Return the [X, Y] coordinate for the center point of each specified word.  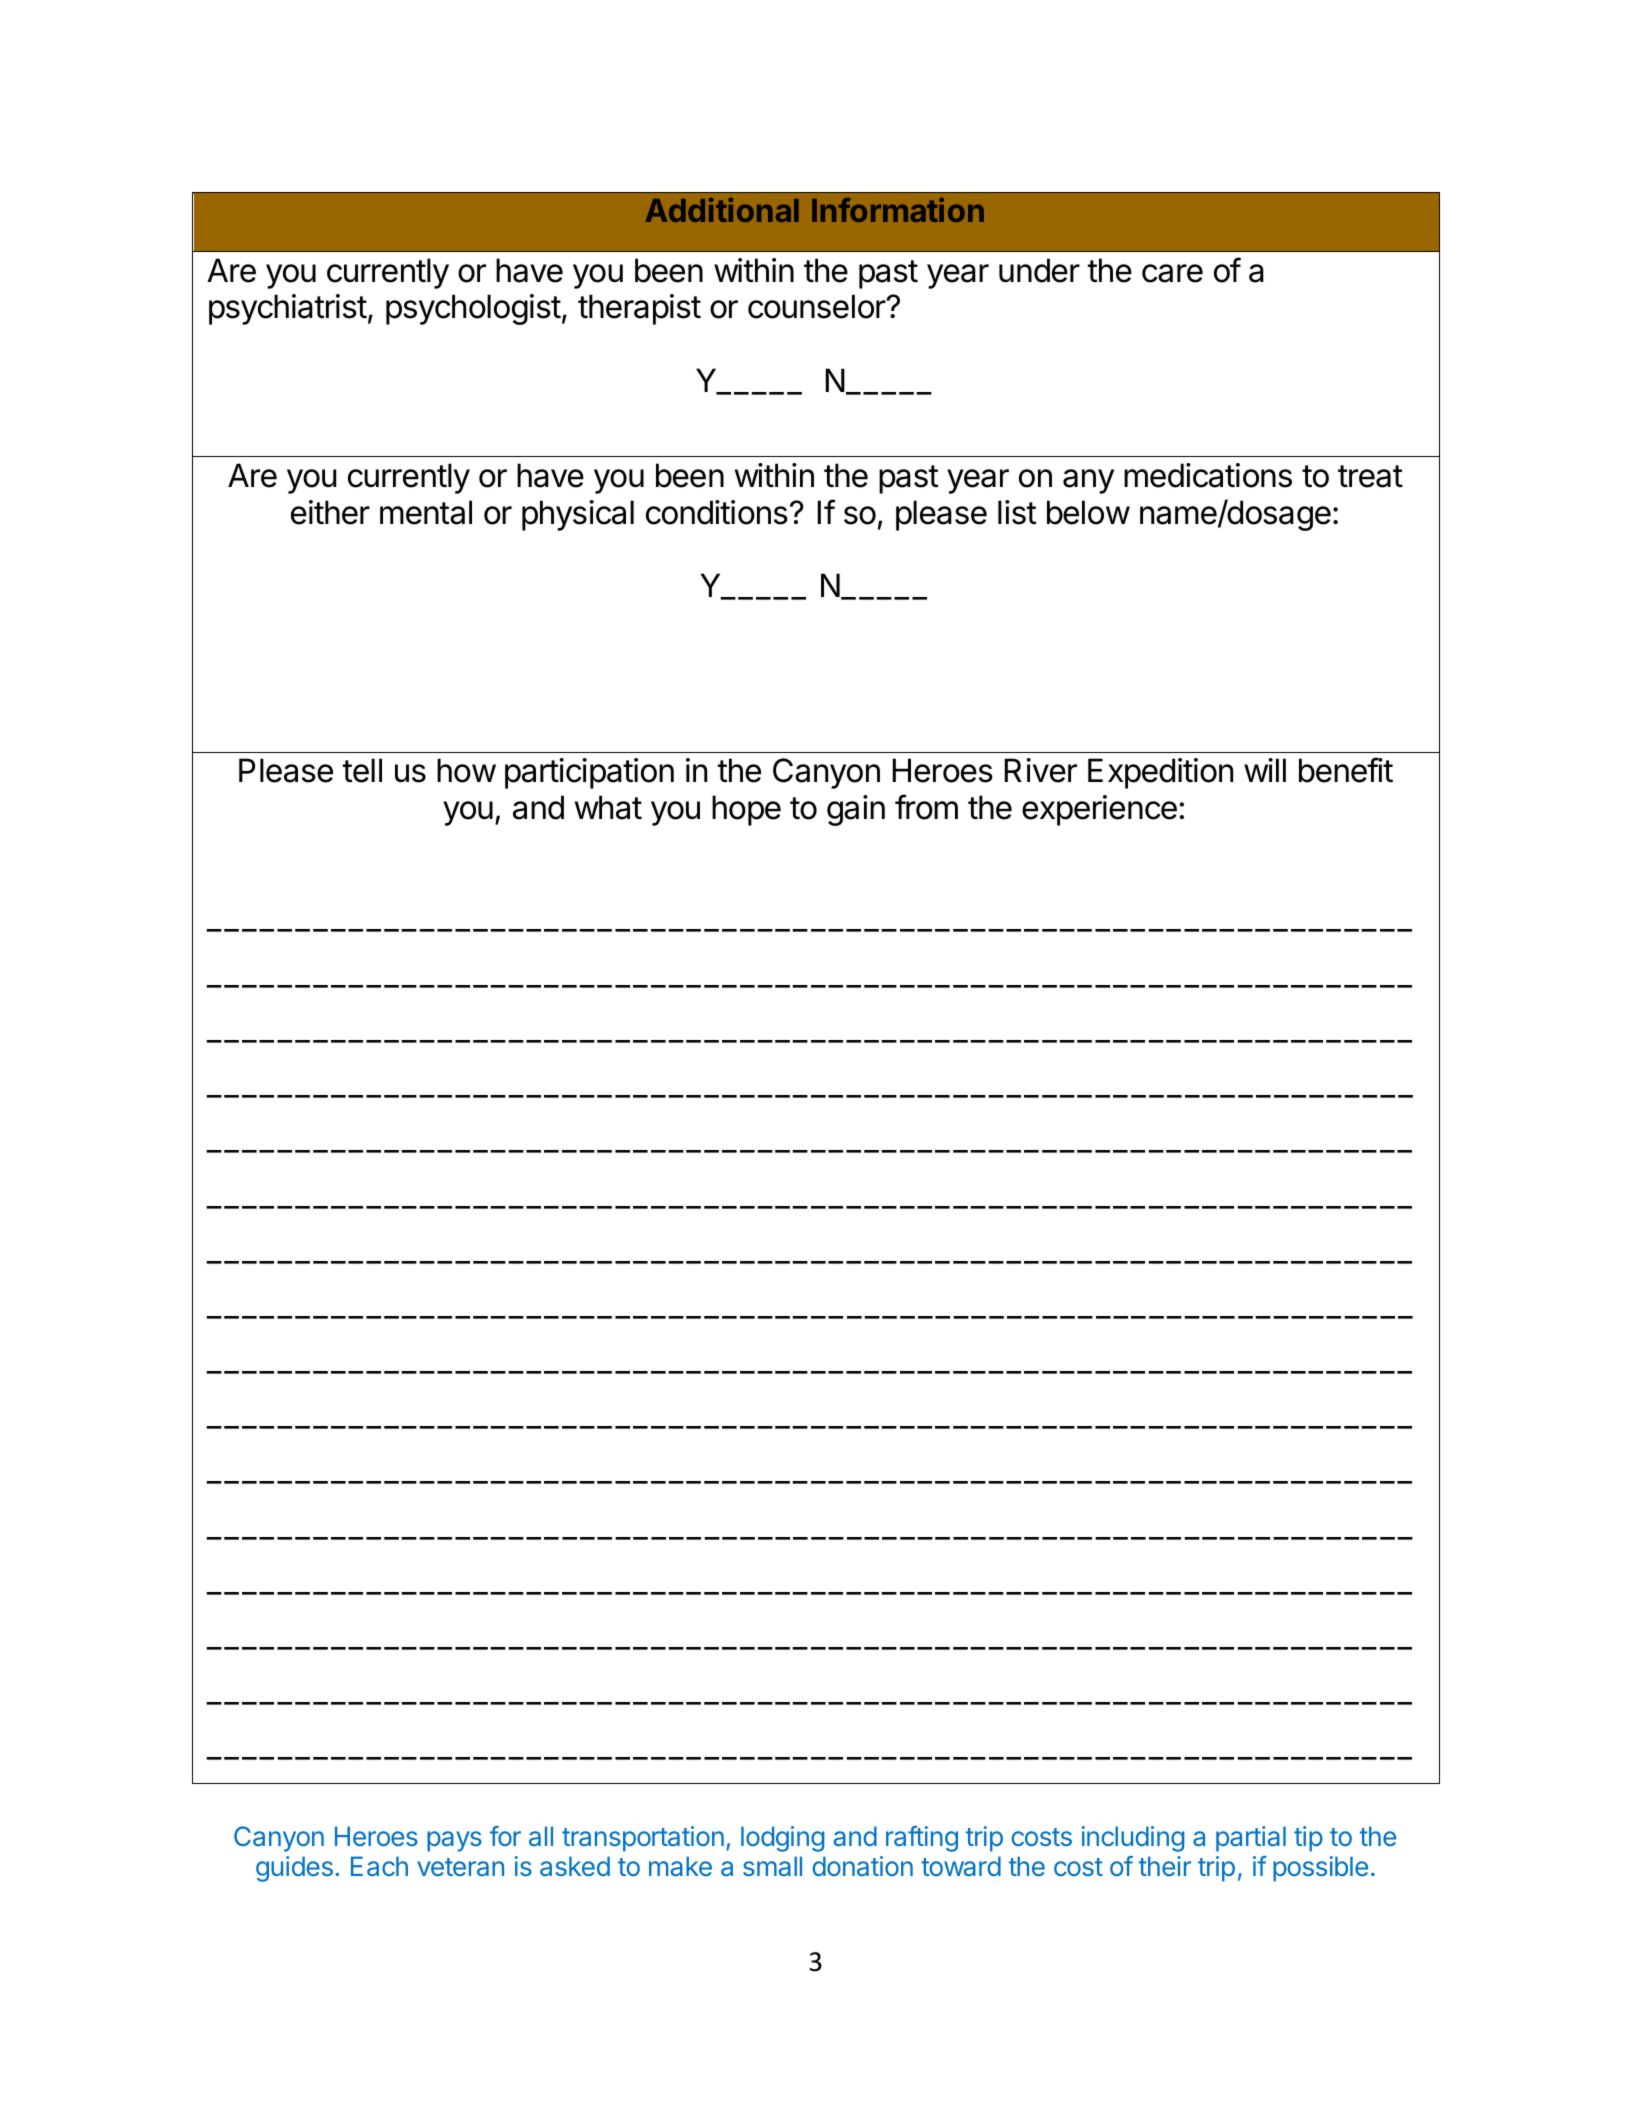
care [1172, 273]
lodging [782, 1839]
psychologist [473, 309]
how [466, 770]
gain [856, 810]
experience [1099, 810]
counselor [817, 306]
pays [454, 1841]
